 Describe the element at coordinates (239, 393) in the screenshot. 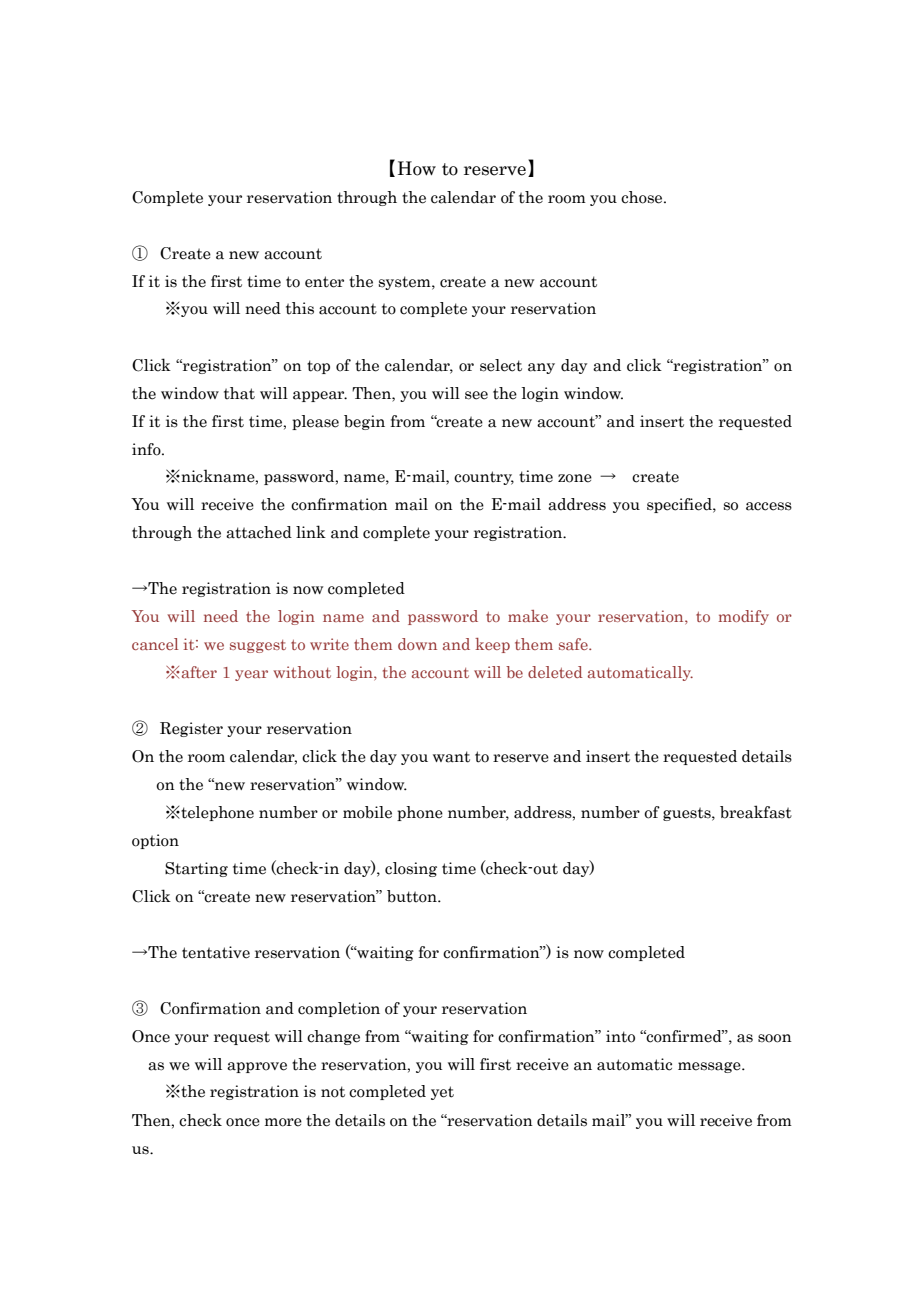

I see `that` at that location.
